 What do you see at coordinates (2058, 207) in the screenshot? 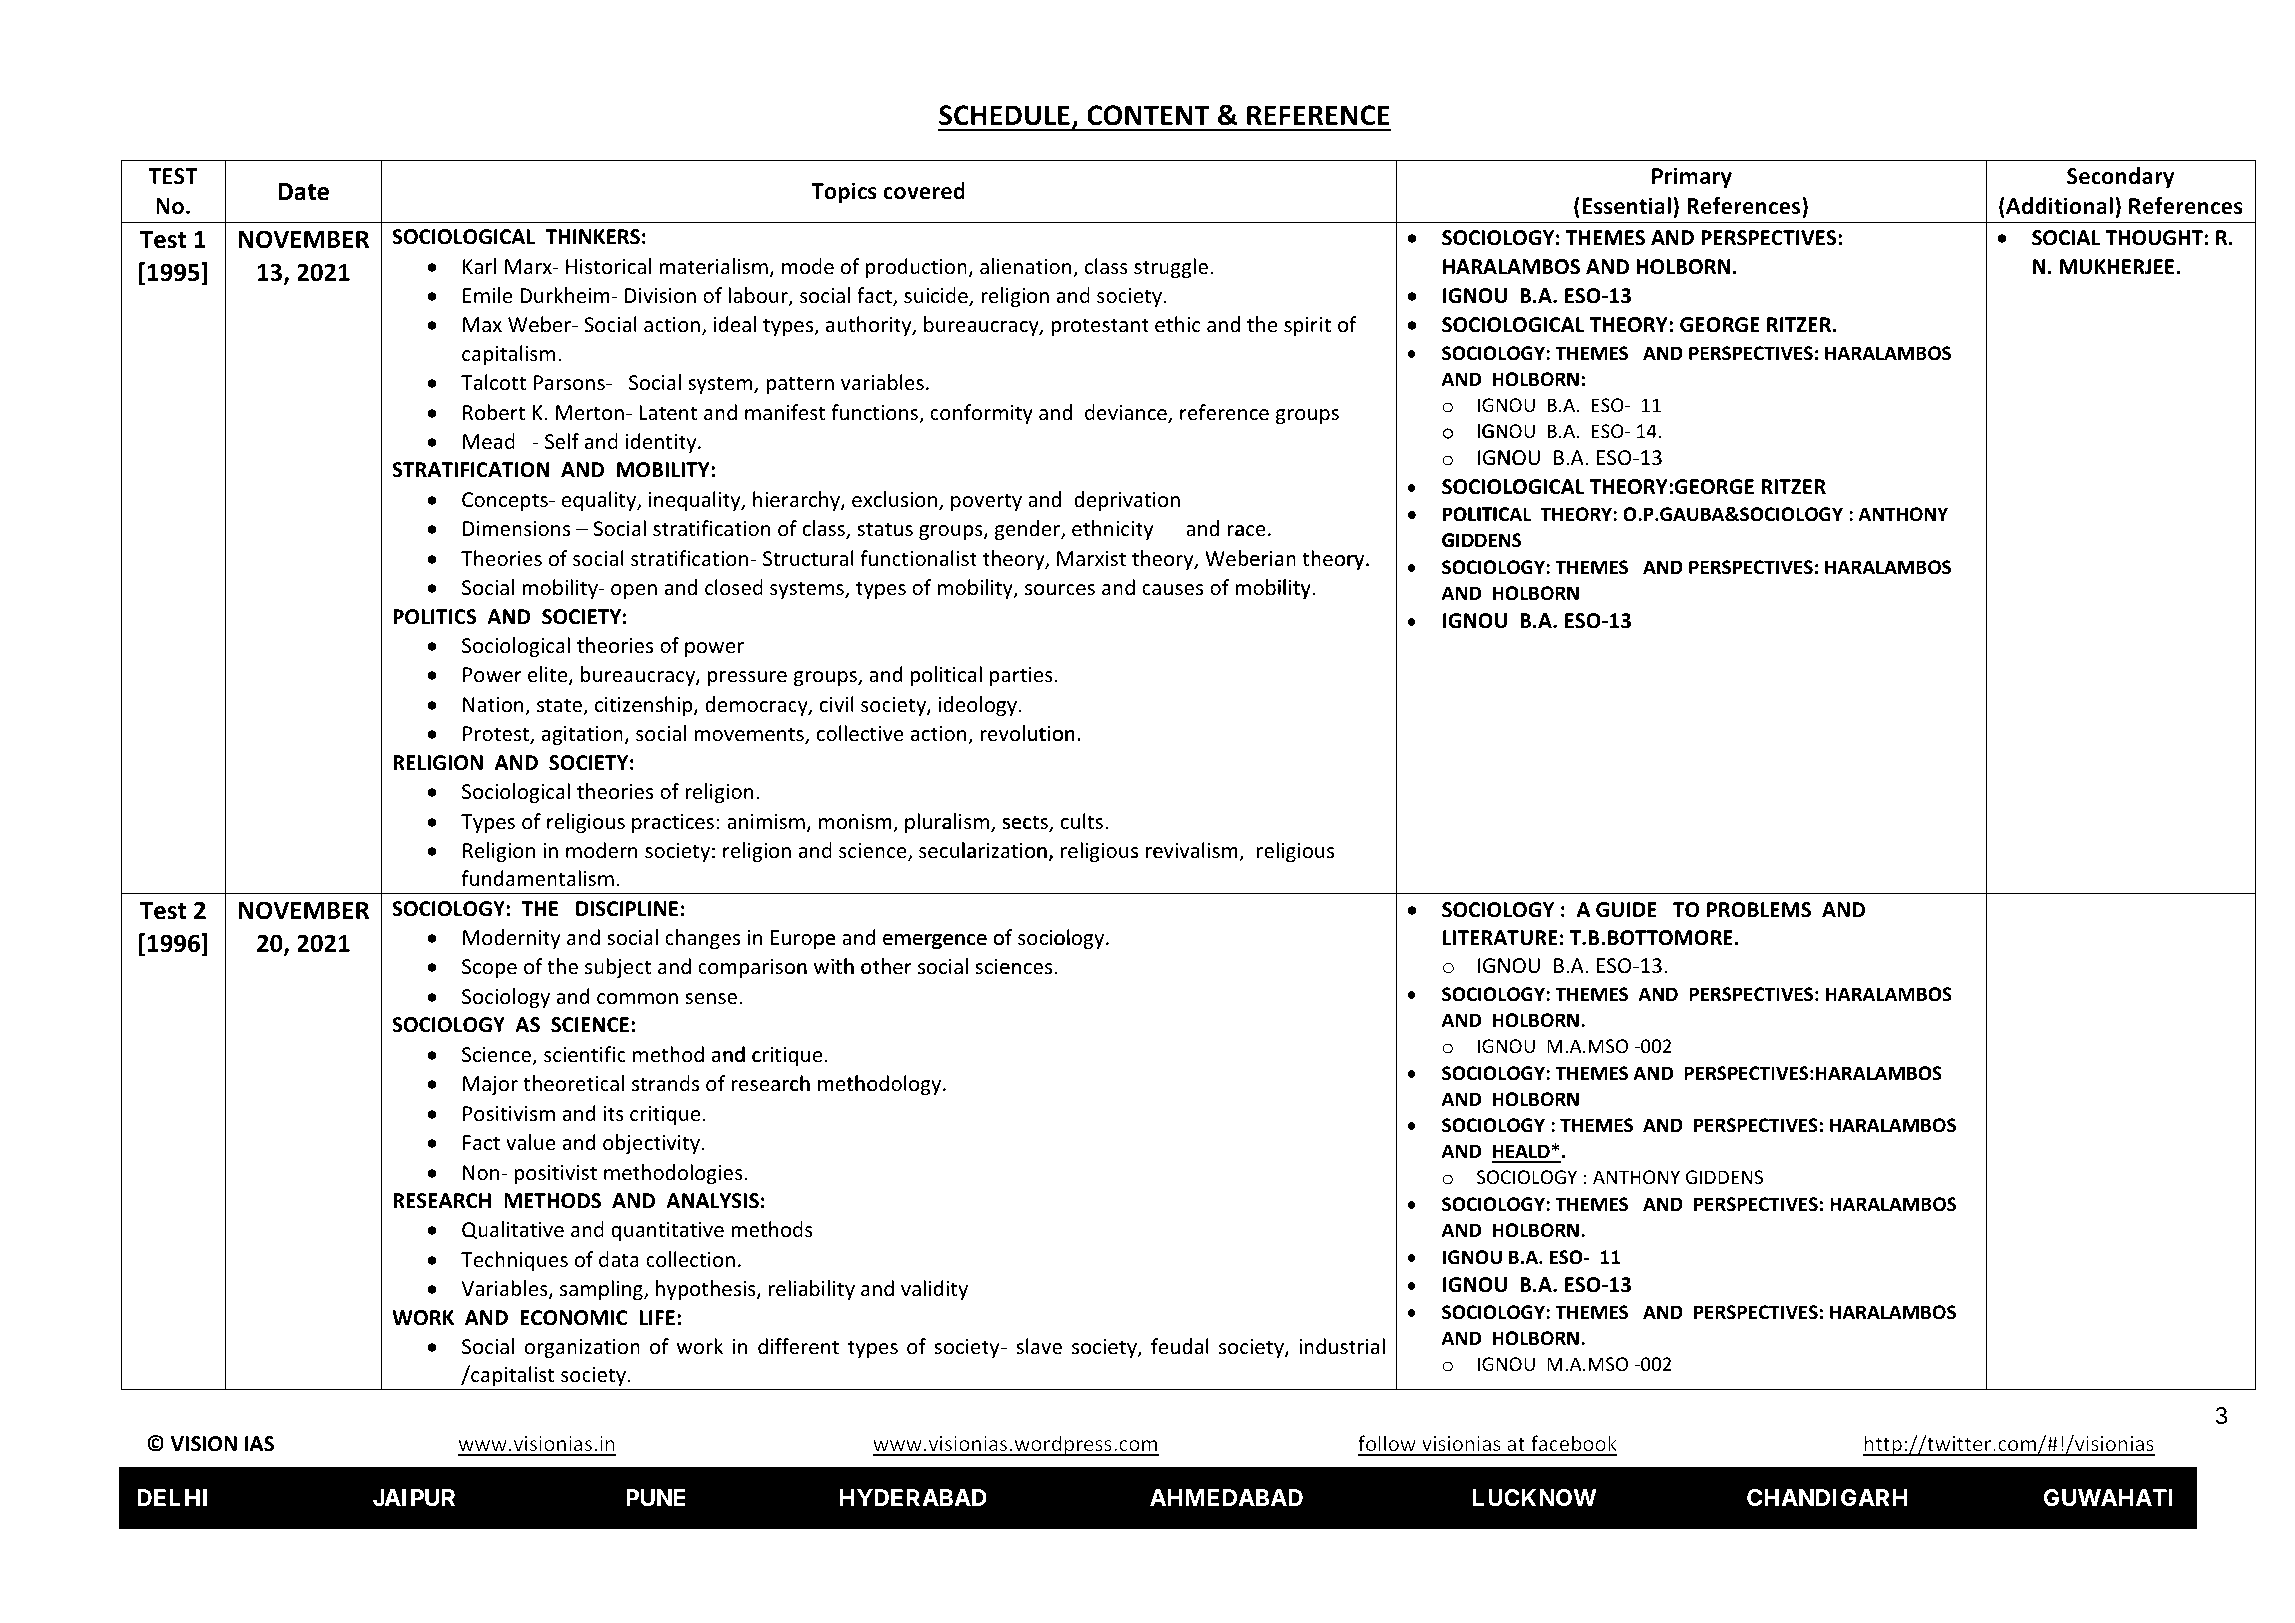
I see `Additional` at bounding box center [2058, 207].
